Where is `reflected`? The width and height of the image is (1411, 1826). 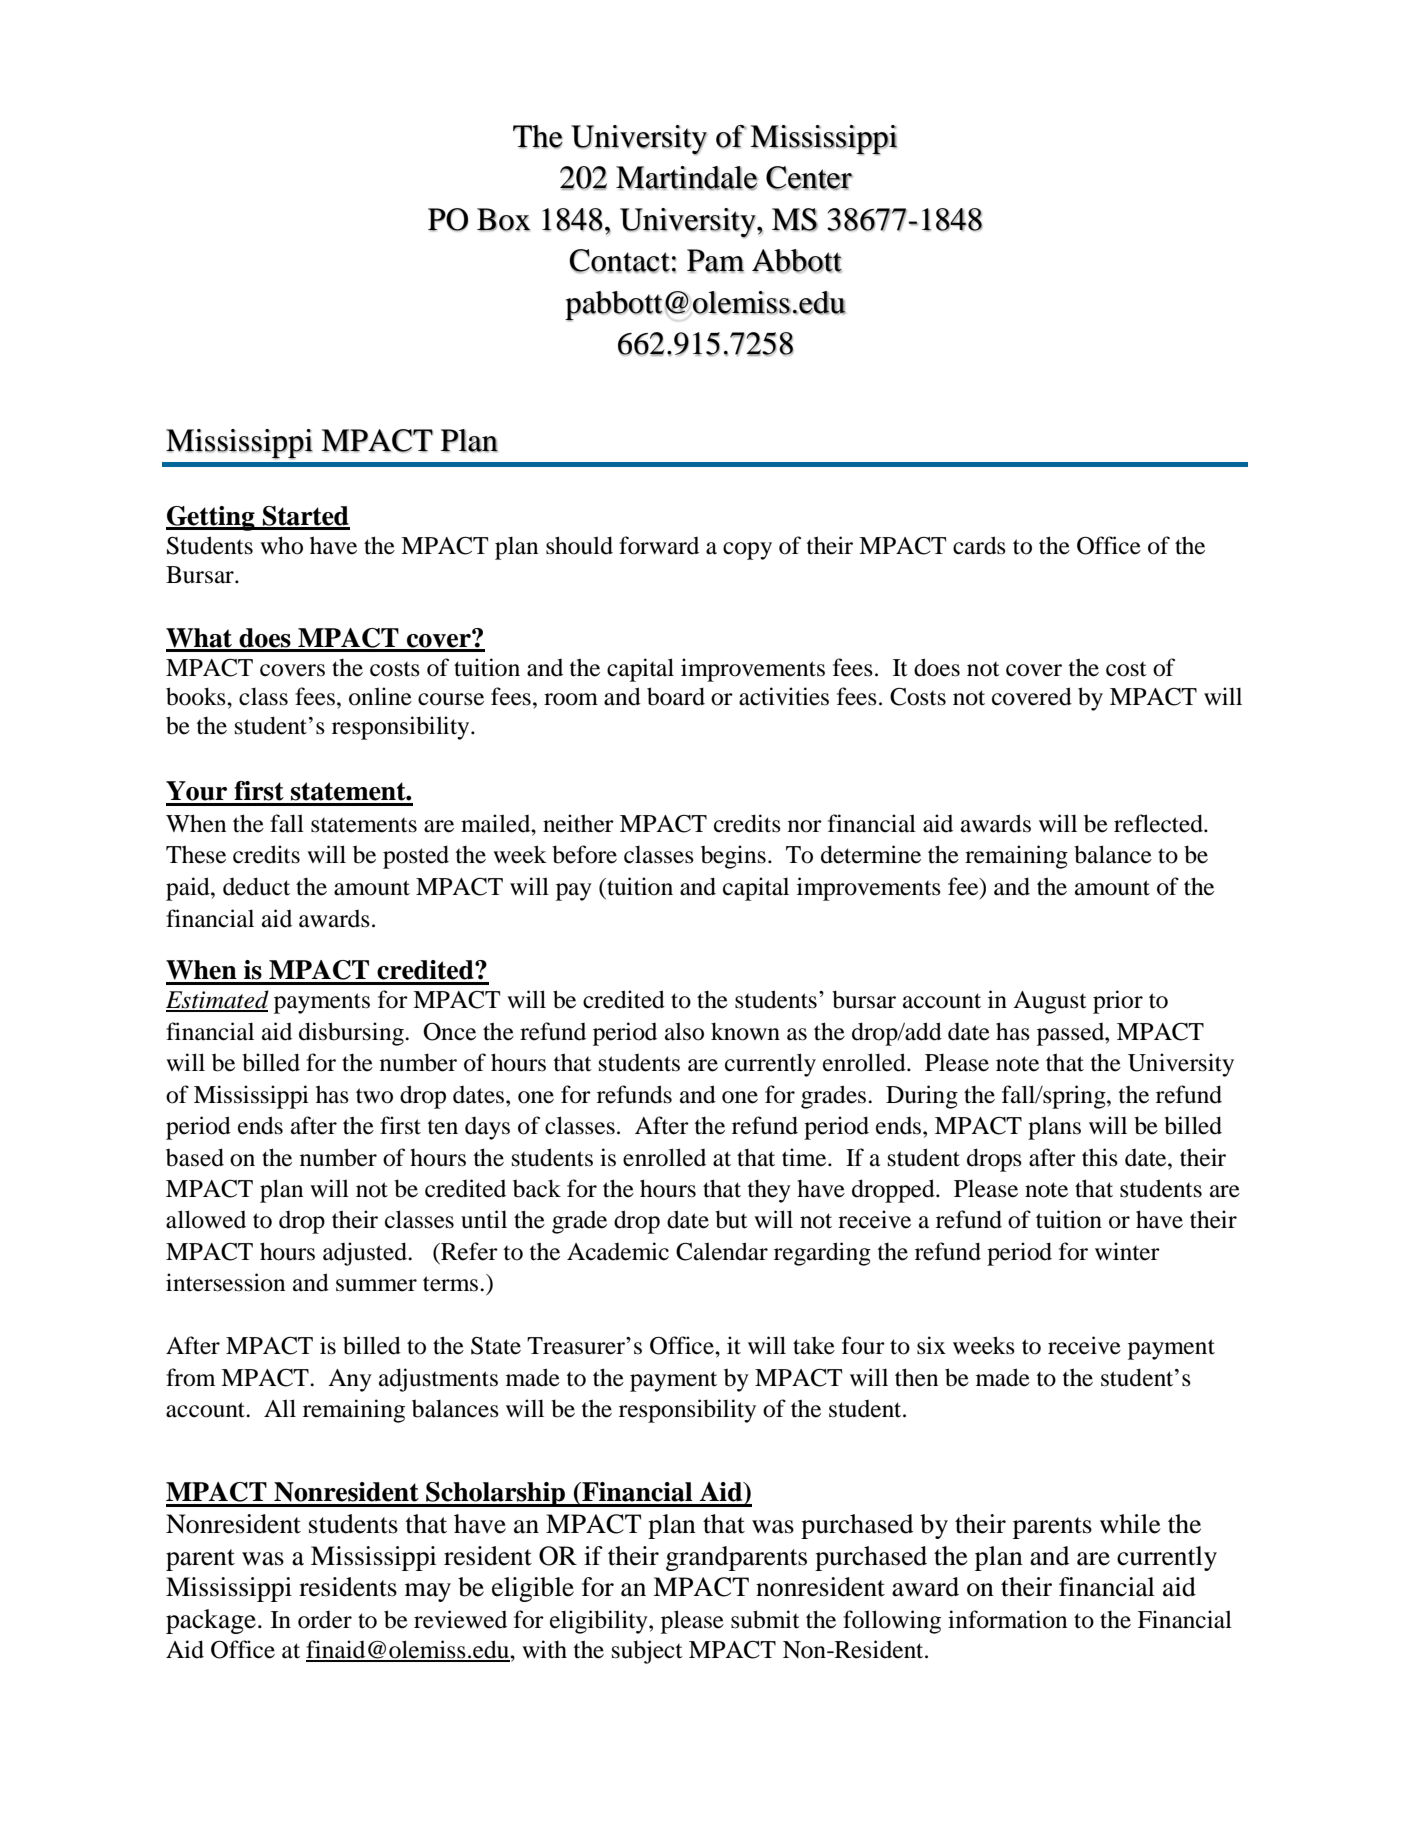 reflected is located at coordinates (1160, 823).
